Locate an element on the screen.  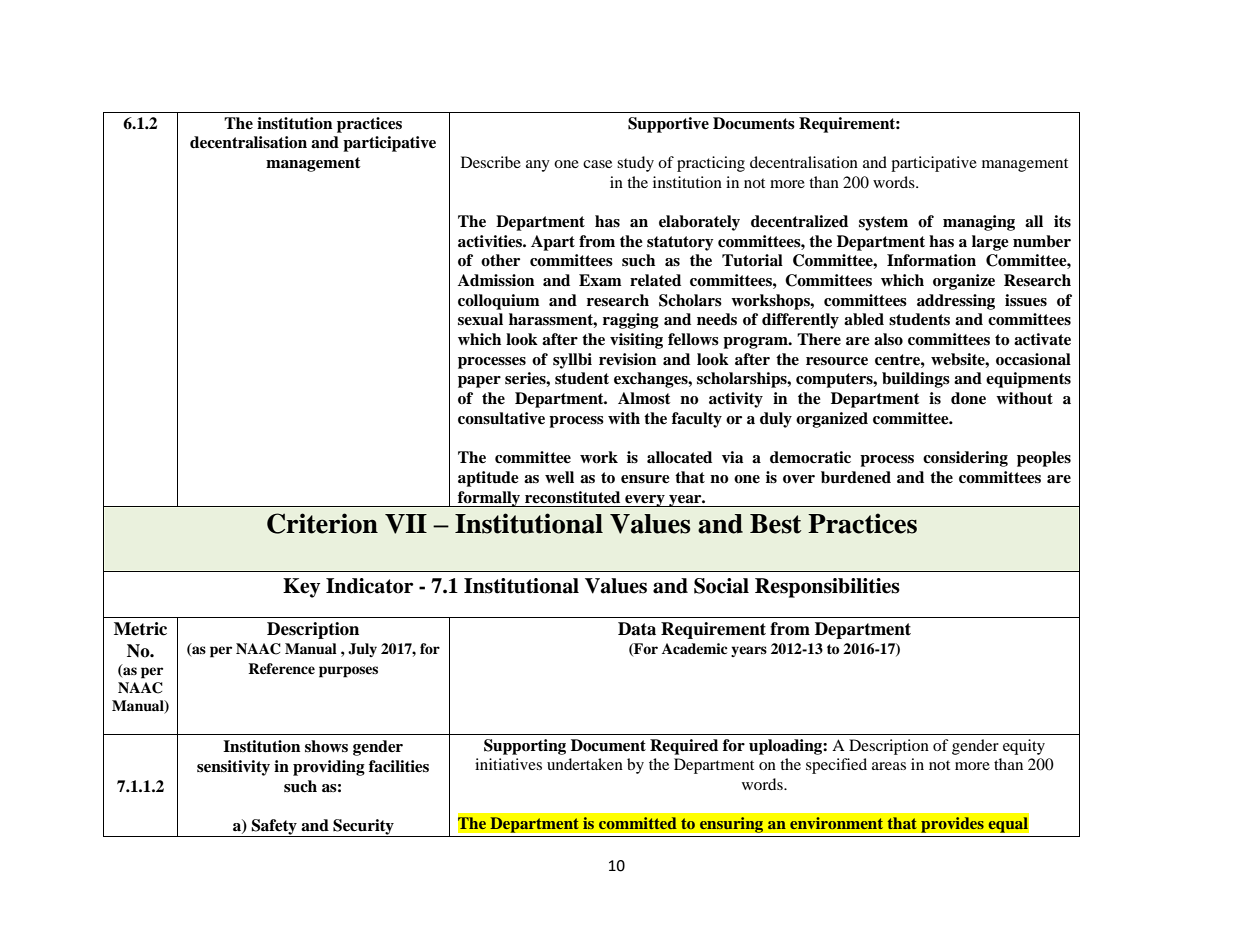
case is located at coordinates (597, 164).
